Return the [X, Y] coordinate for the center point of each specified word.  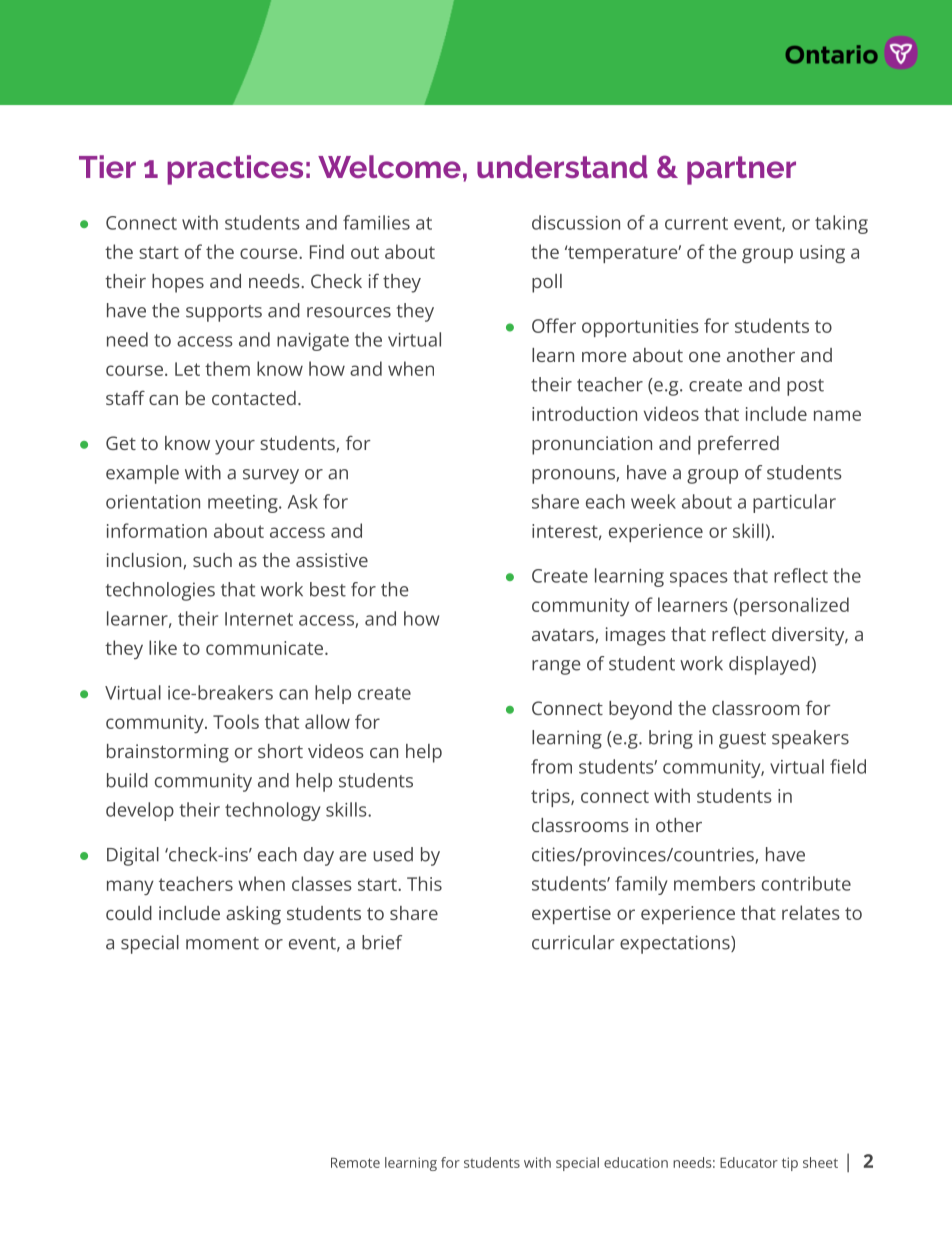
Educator [749, 1162]
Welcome [389, 166]
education [636, 1162]
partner [741, 170]
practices [235, 170]
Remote [355, 1163]
